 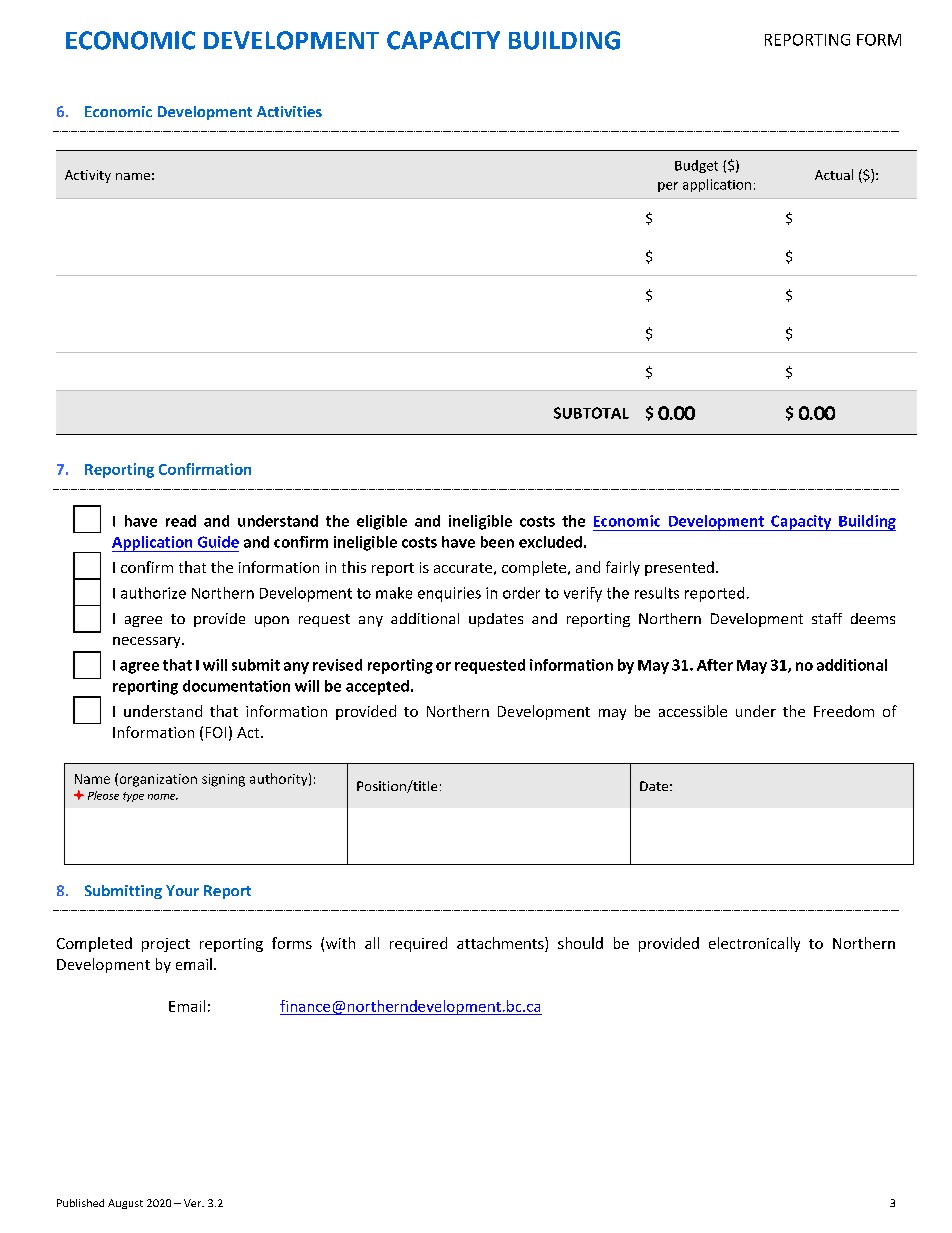 I want to click on electronically, so click(x=754, y=944).
